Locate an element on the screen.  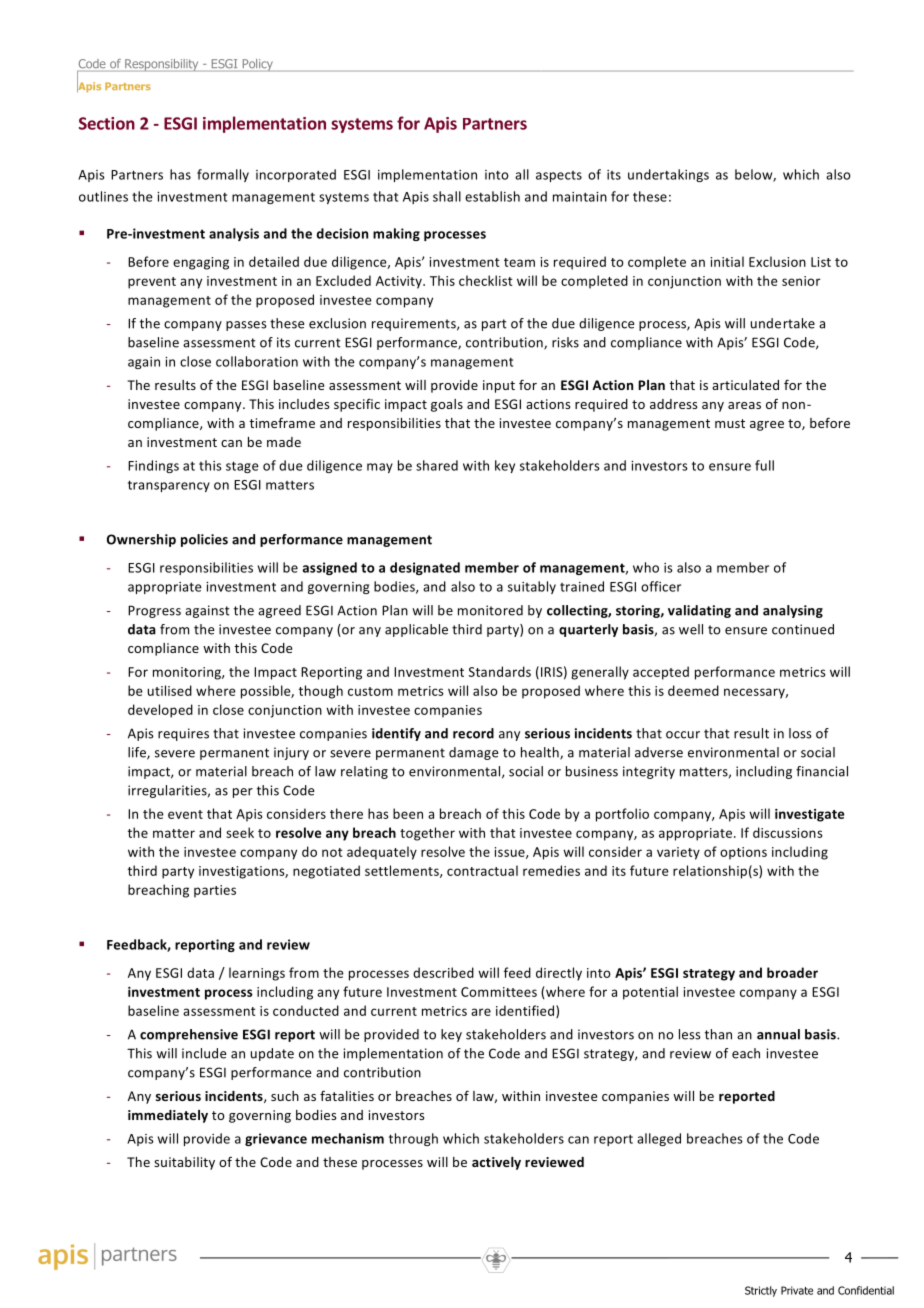
Responsibility is located at coordinates (162, 65).
